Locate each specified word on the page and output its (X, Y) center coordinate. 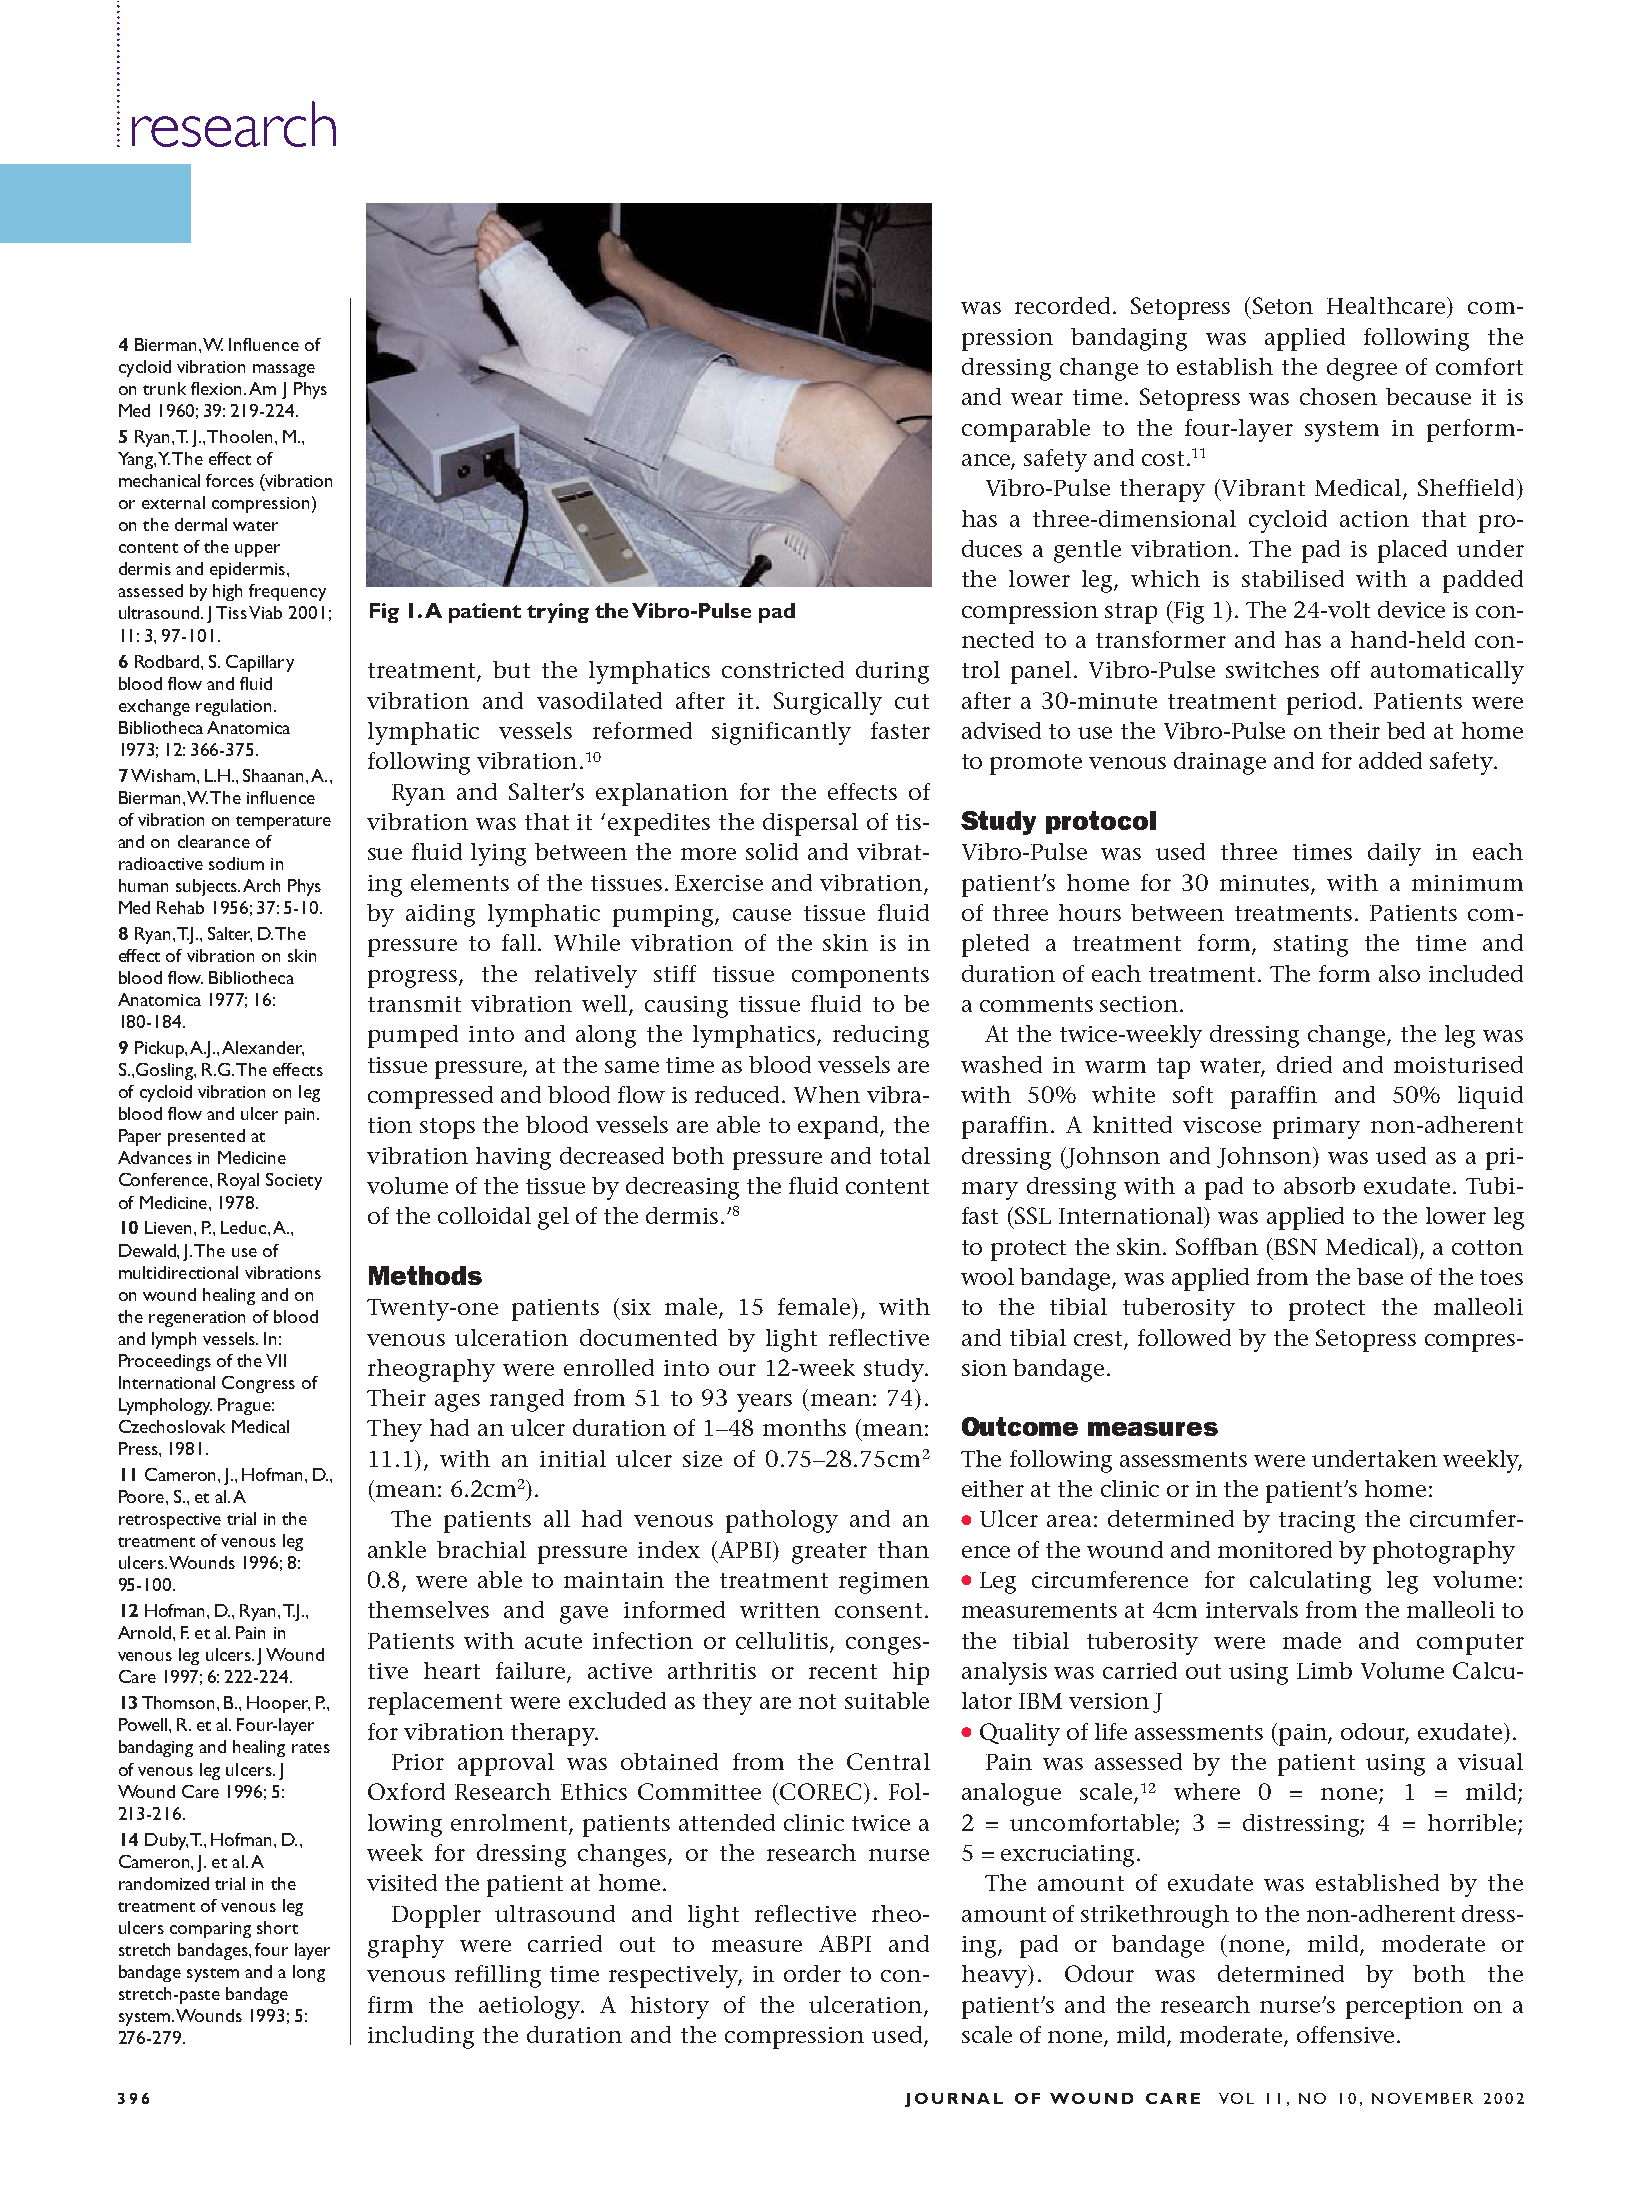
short (277, 1927)
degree (1362, 369)
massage (284, 370)
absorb (1319, 1185)
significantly (781, 733)
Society (294, 1181)
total (905, 1155)
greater (829, 1553)
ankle (397, 1549)
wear (1037, 399)
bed (1406, 730)
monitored (1275, 1549)
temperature (283, 823)
